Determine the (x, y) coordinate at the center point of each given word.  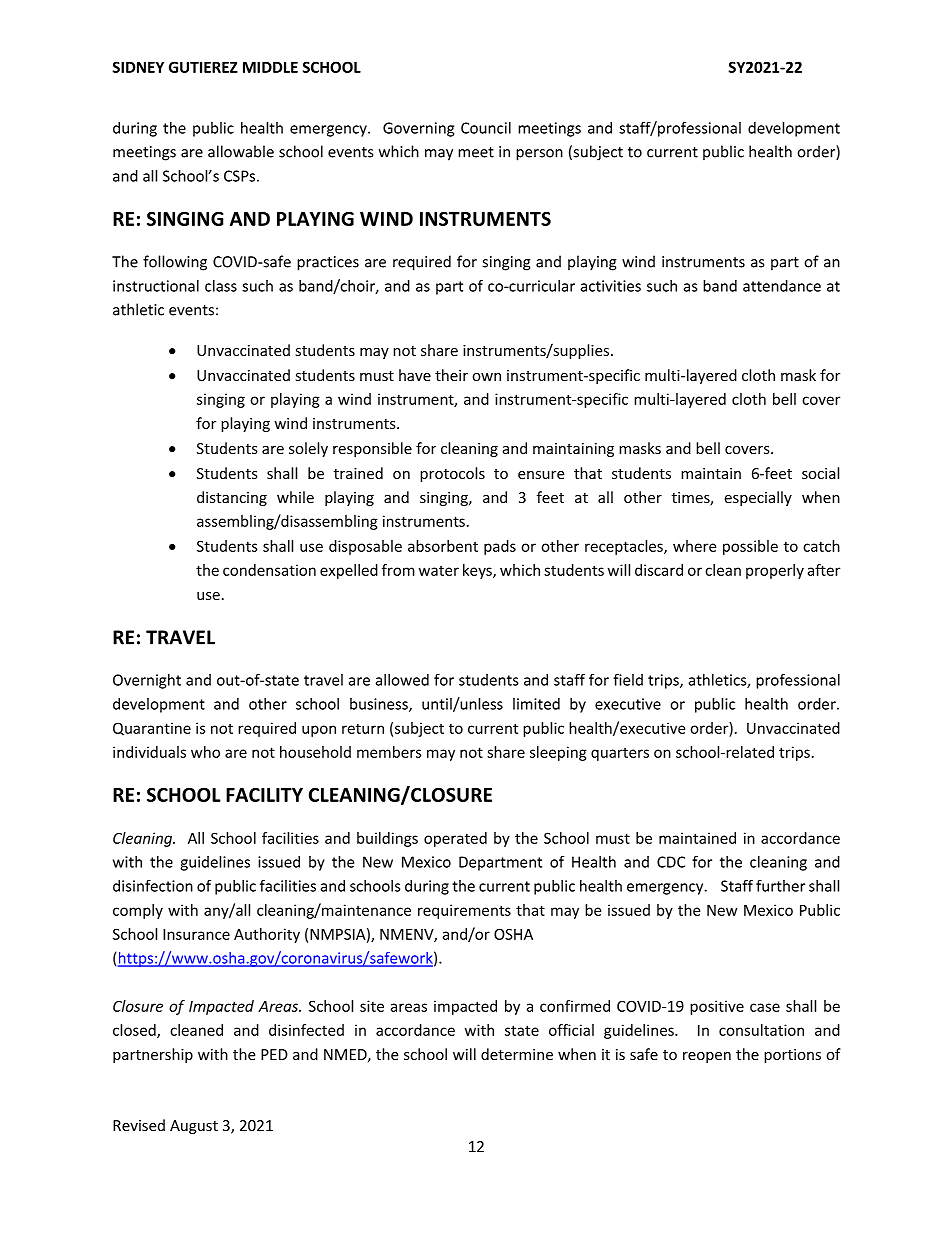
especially (758, 498)
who (205, 752)
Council (486, 128)
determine (517, 1054)
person (539, 155)
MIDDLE (270, 67)
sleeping (558, 753)
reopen (707, 1057)
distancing (232, 498)
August (194, 1127)
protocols (452, 474)
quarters (620, 754)
